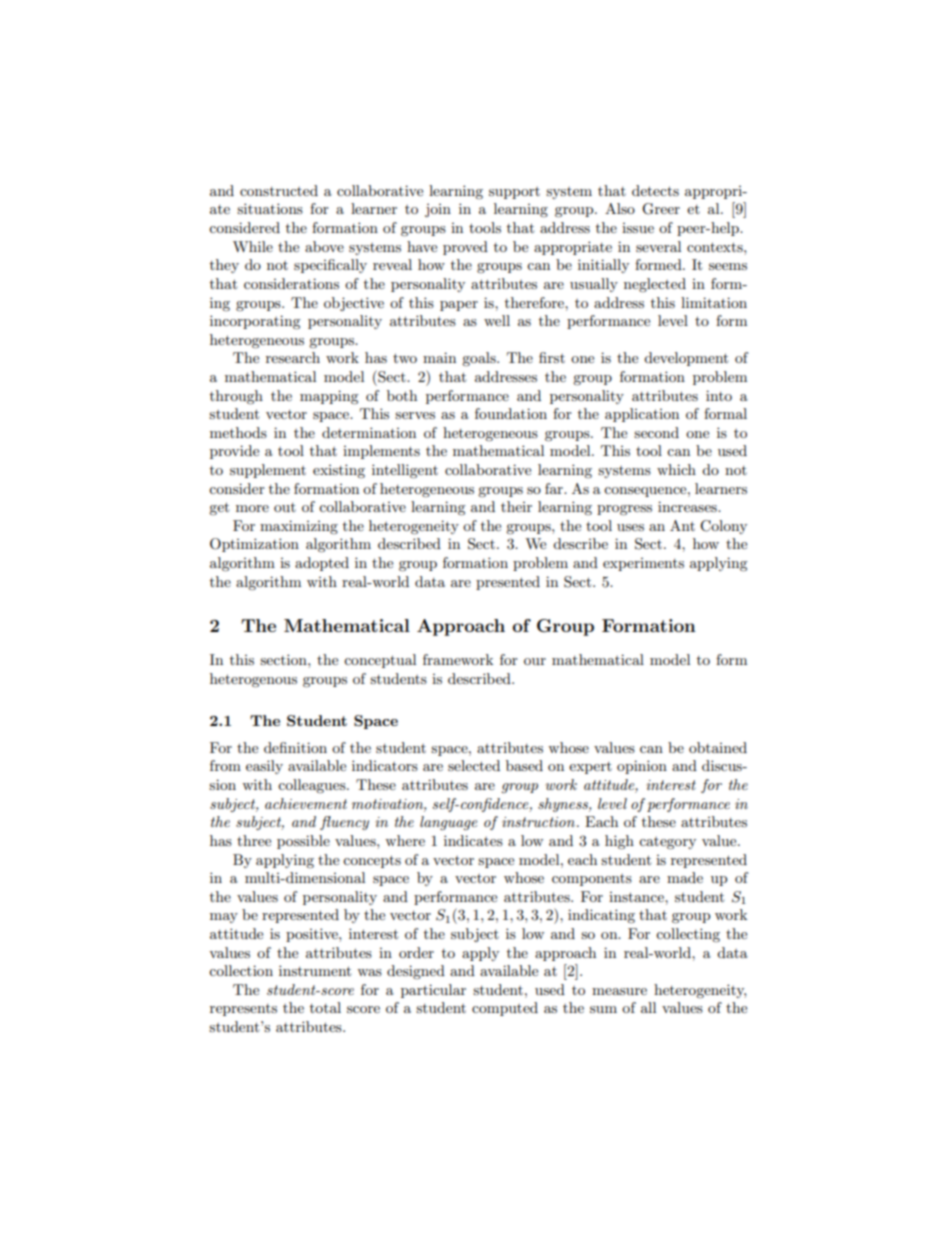  Describe the element at coordinates (279, 190) in the screenshot. I see `constructed` at that location.
